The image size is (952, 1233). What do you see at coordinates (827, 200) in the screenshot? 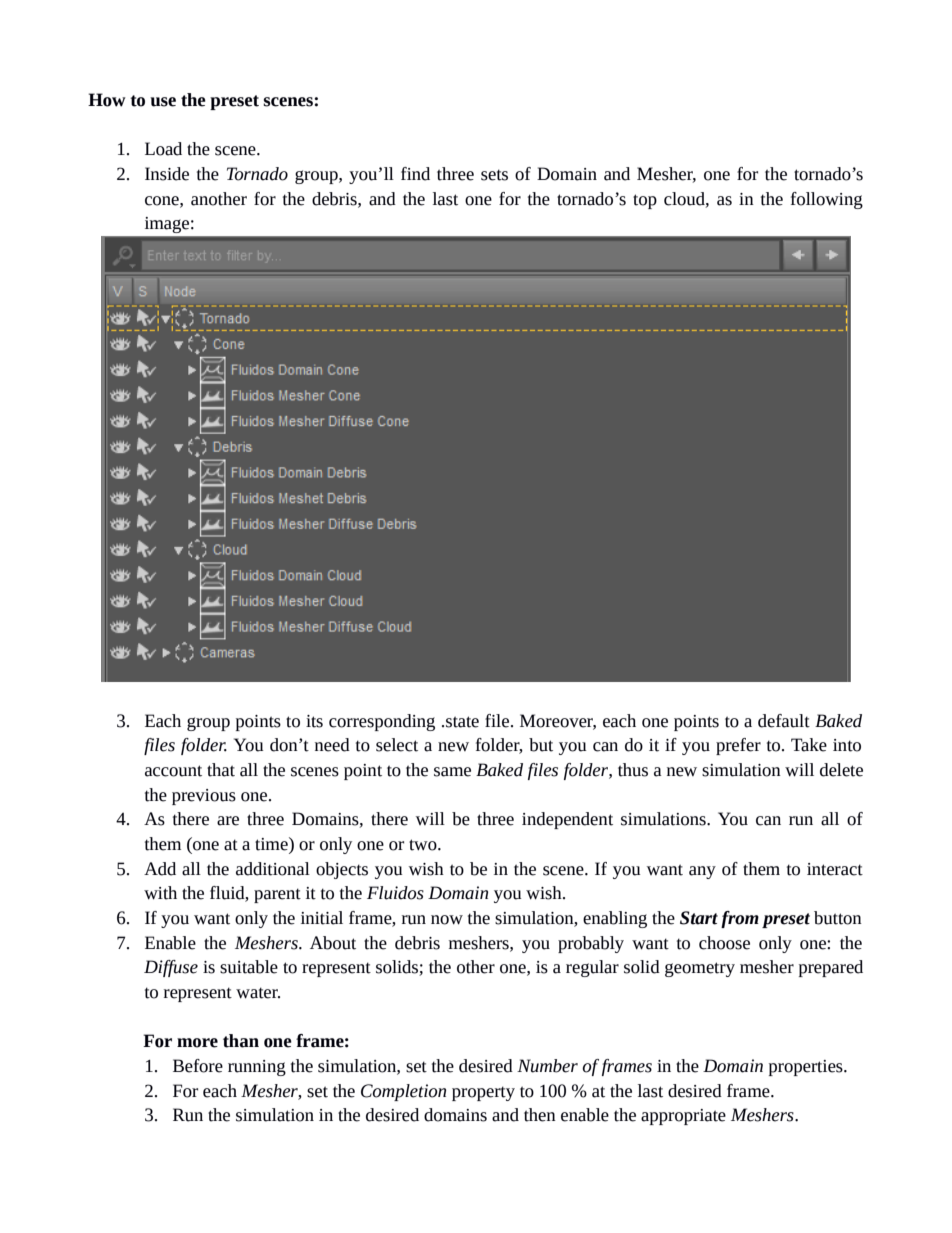
I see `following` at bounding box center [827, 200].
